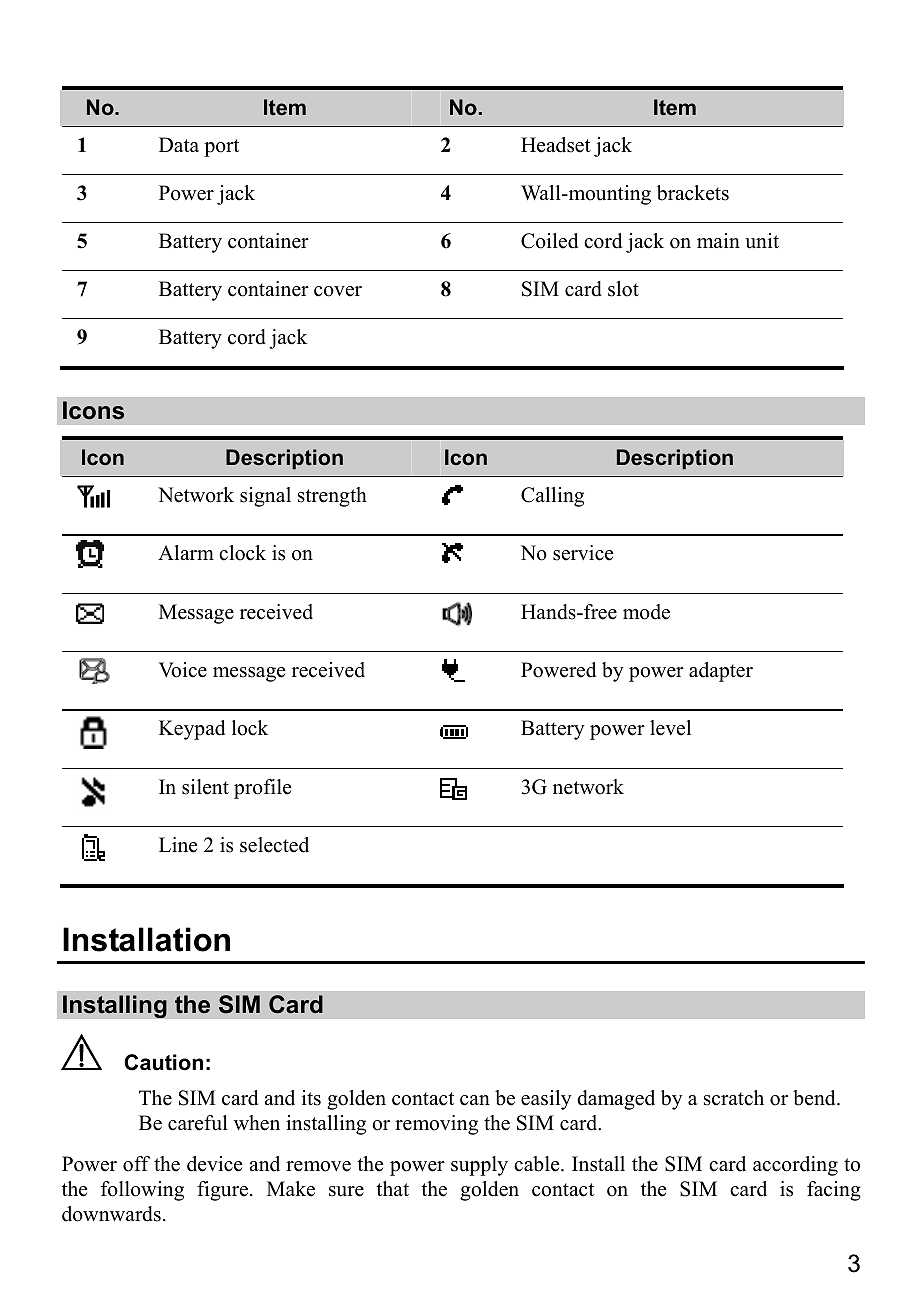 The width and height of the document is (922, 1316). What do you see at coordinates (556, 145) in the document?
I see `Headset` at bounding box center [556, 145].
